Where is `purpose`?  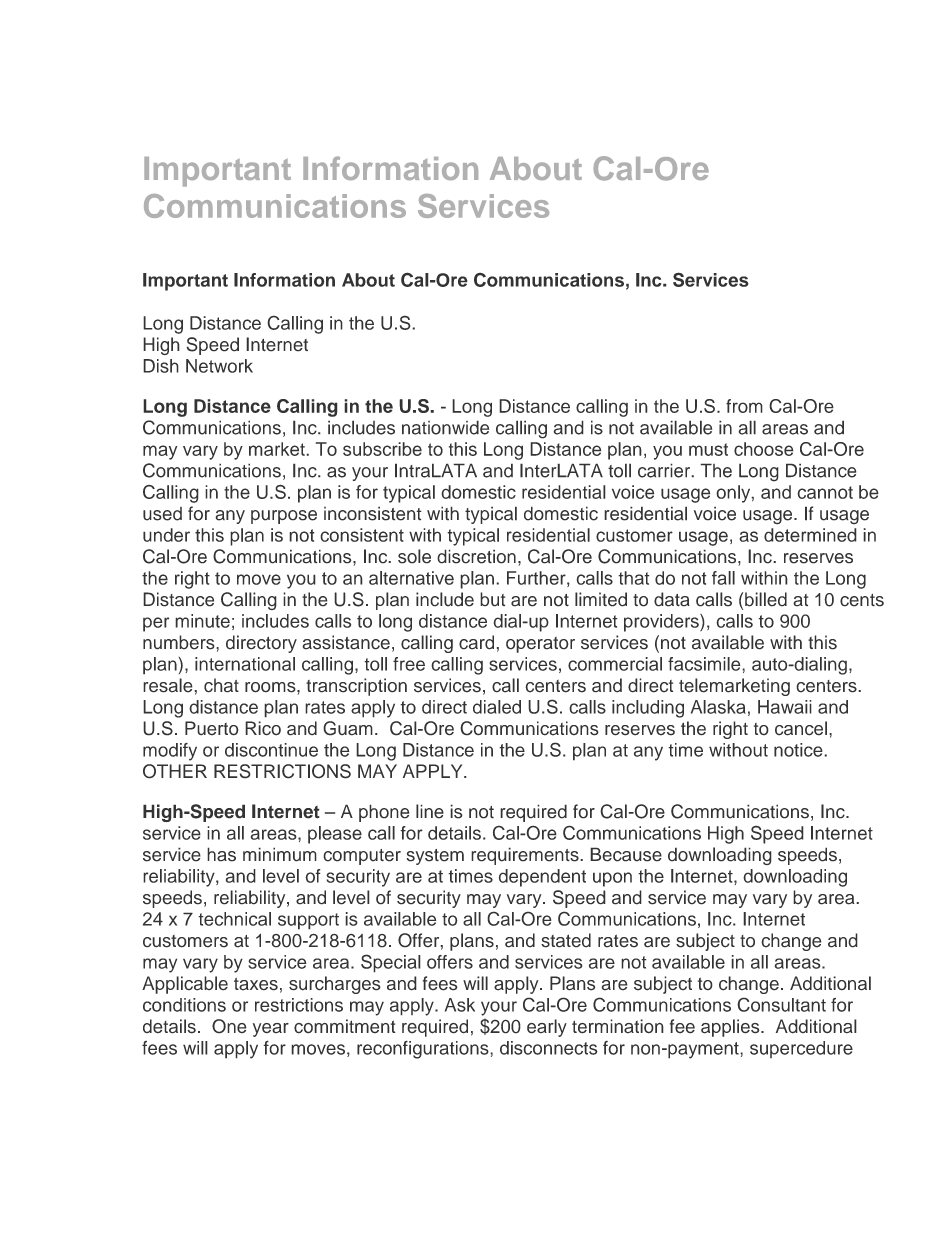
purpose is located at coordinates (284, 517).
